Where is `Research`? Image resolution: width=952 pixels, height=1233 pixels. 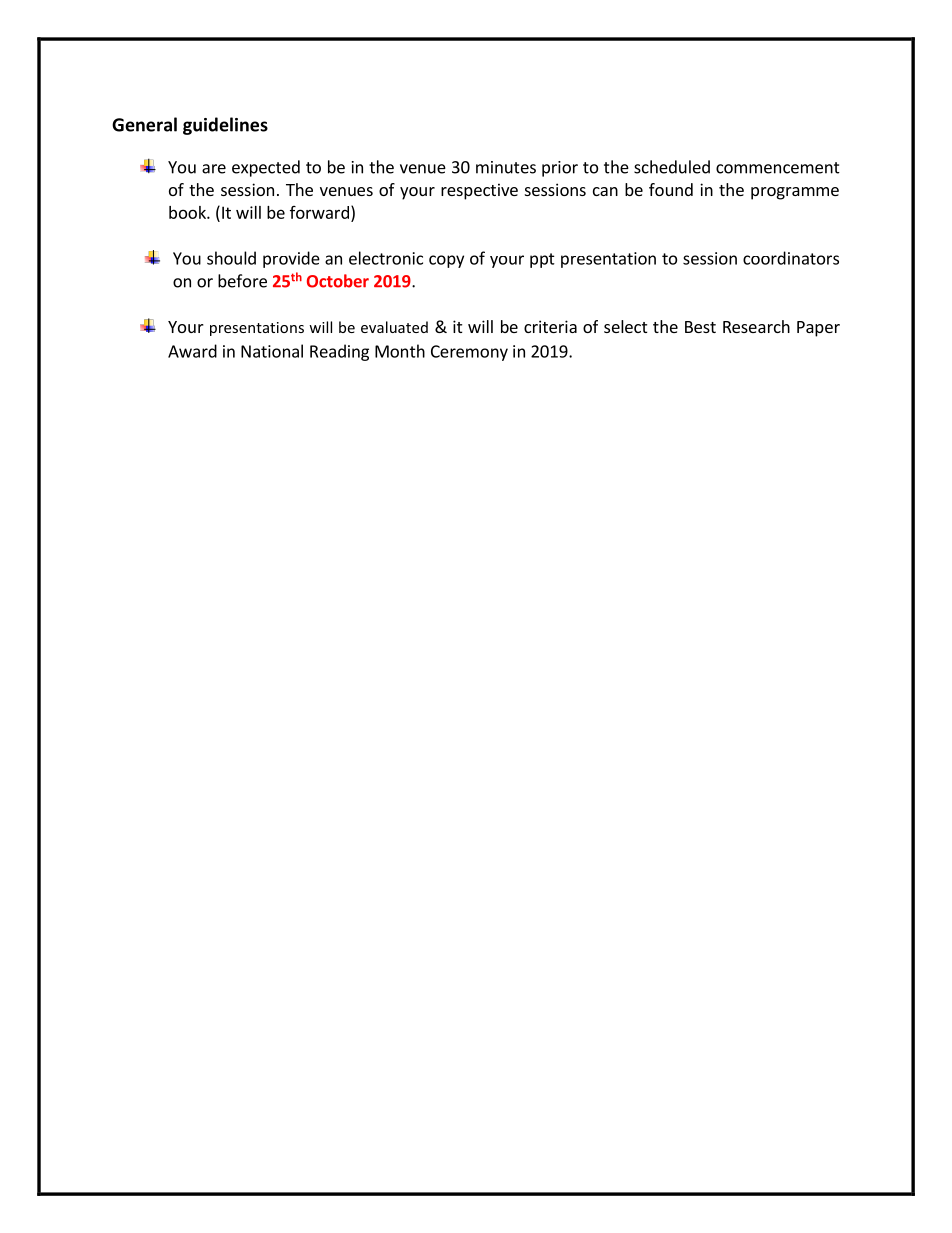
Research is located at coordinates (756, 326).
